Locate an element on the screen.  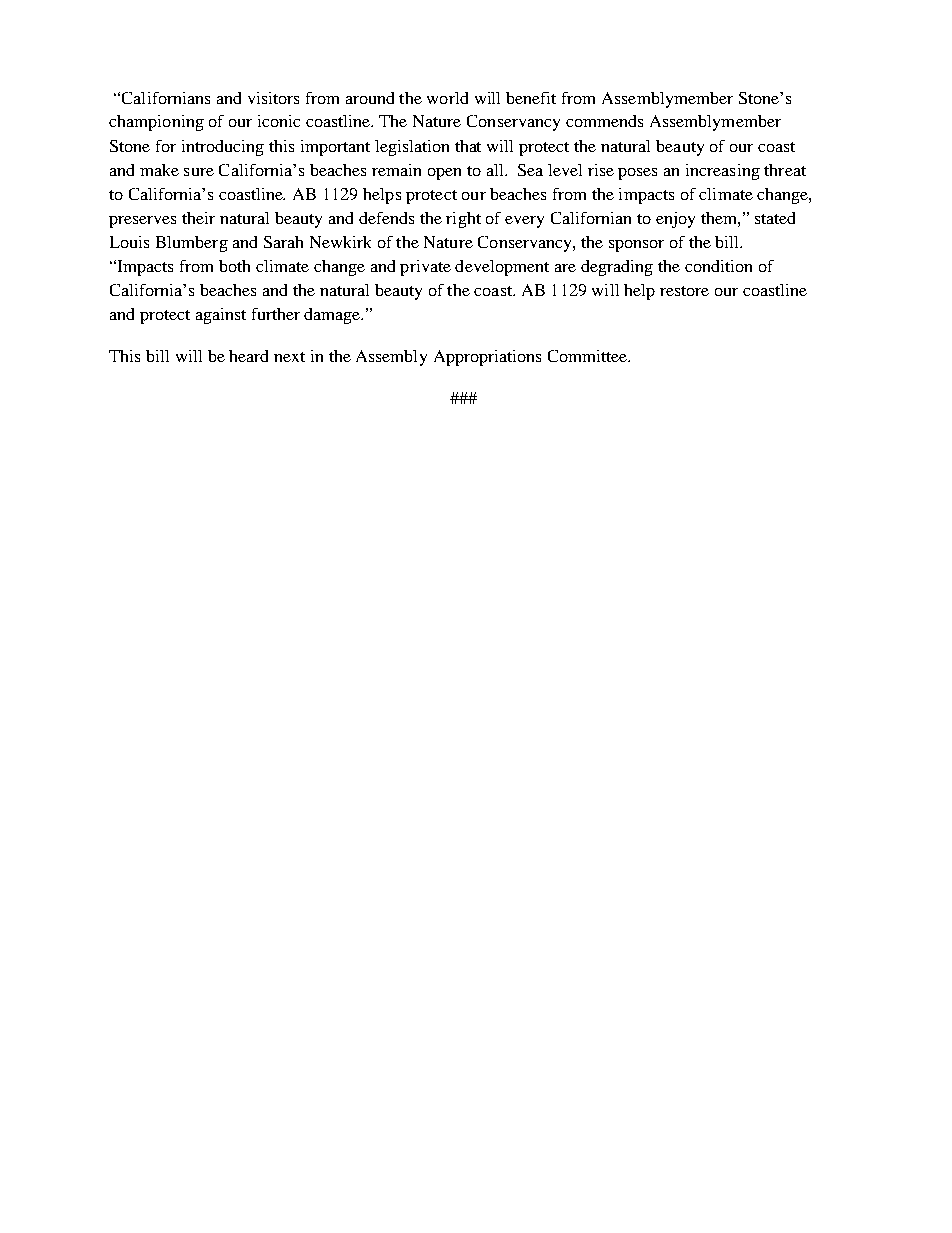
condition is located at coordinates (718, 266).
